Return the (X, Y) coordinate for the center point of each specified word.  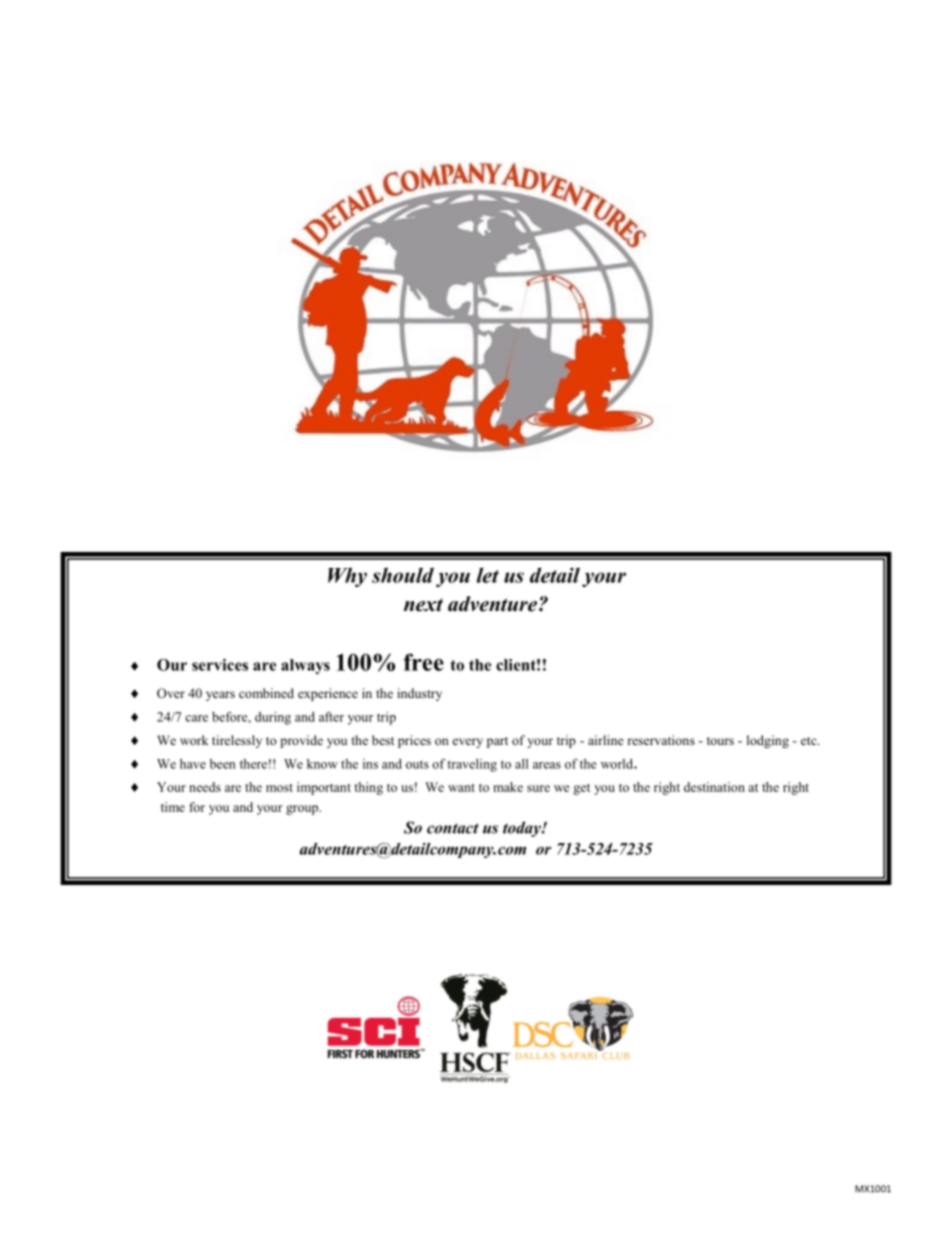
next (423, 605)
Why (347, 577)
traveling (472, 765)
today (523, 829)
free (424, 662)
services (220, 665)
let (488, 575)
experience (328, 694)
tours (720, 741)
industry (419, 694)
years (220, 696)
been (223, 764)
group (303, 810)
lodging (768, 741)
